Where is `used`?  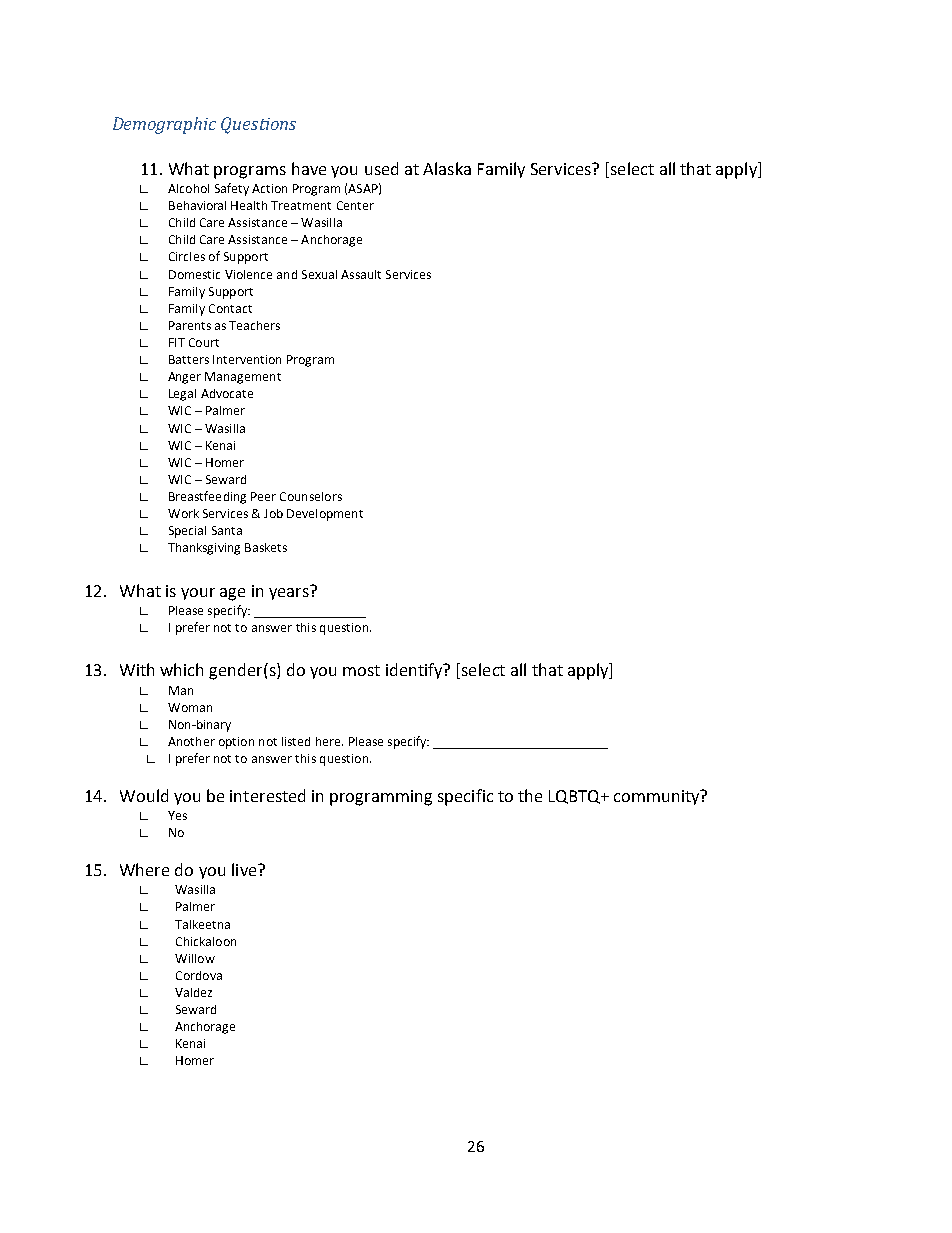 used is located at coordinates (381, 168).
